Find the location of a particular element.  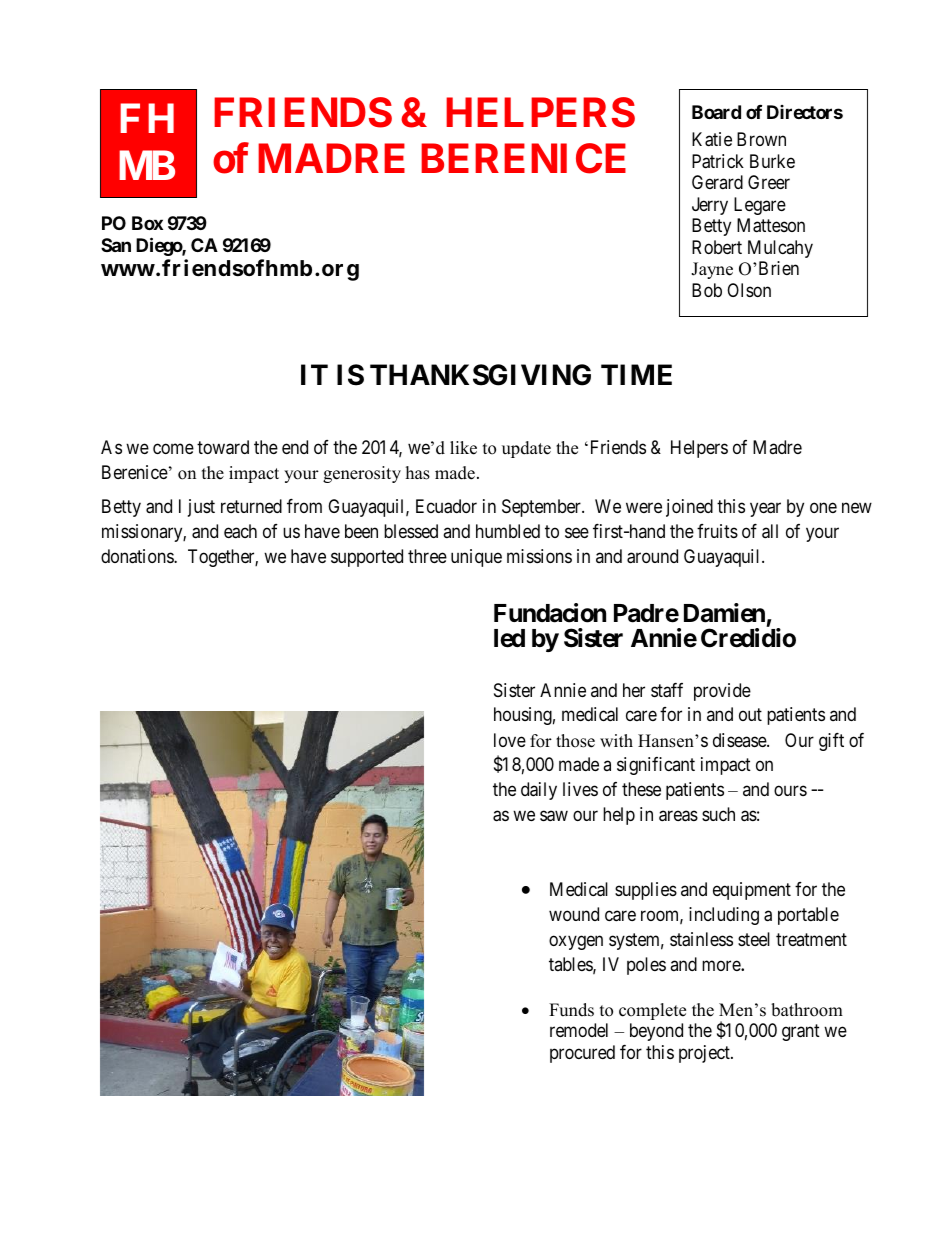

remodel is located at coordinates (579, 1030).
